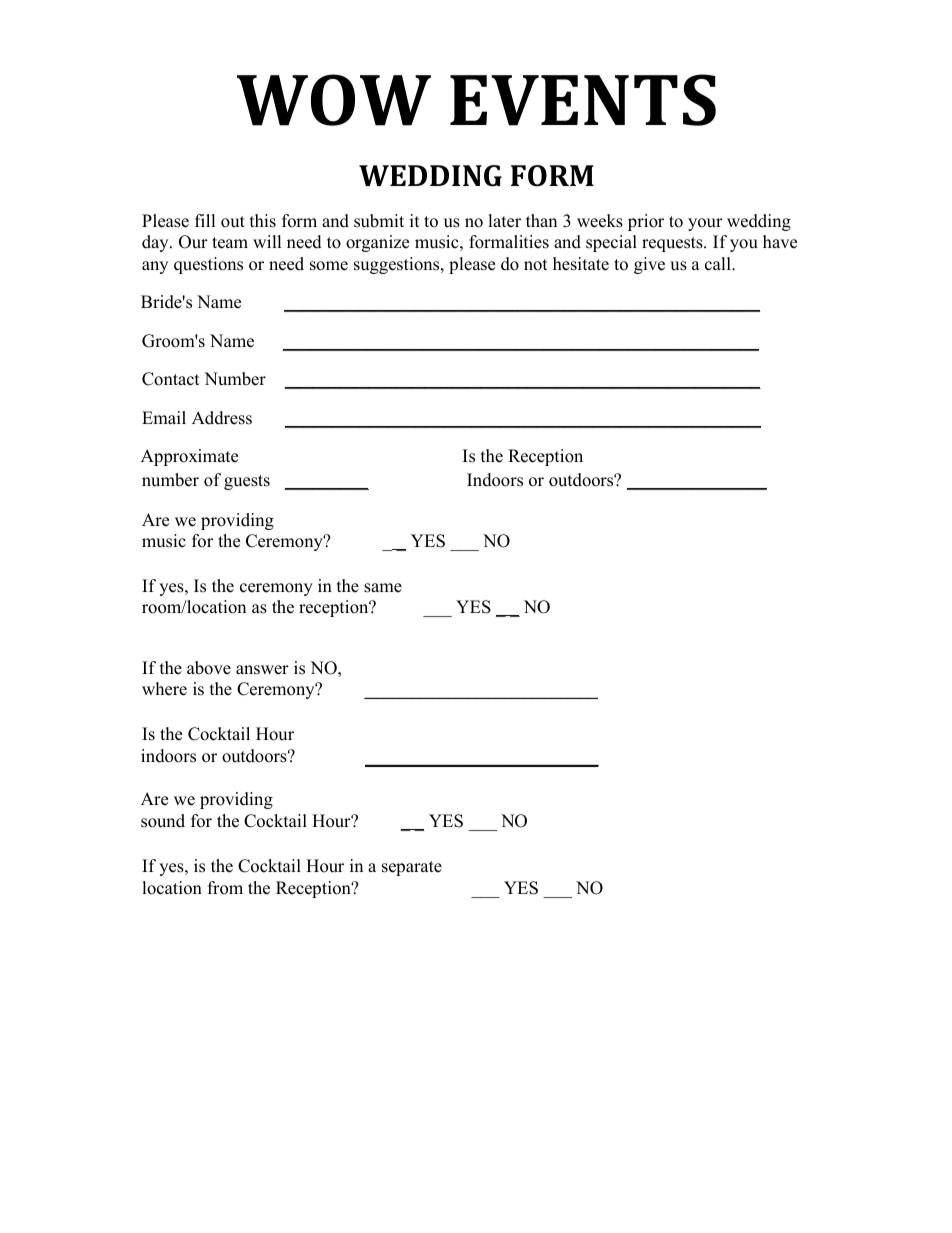  I want to click on call, so click(719, 264).
